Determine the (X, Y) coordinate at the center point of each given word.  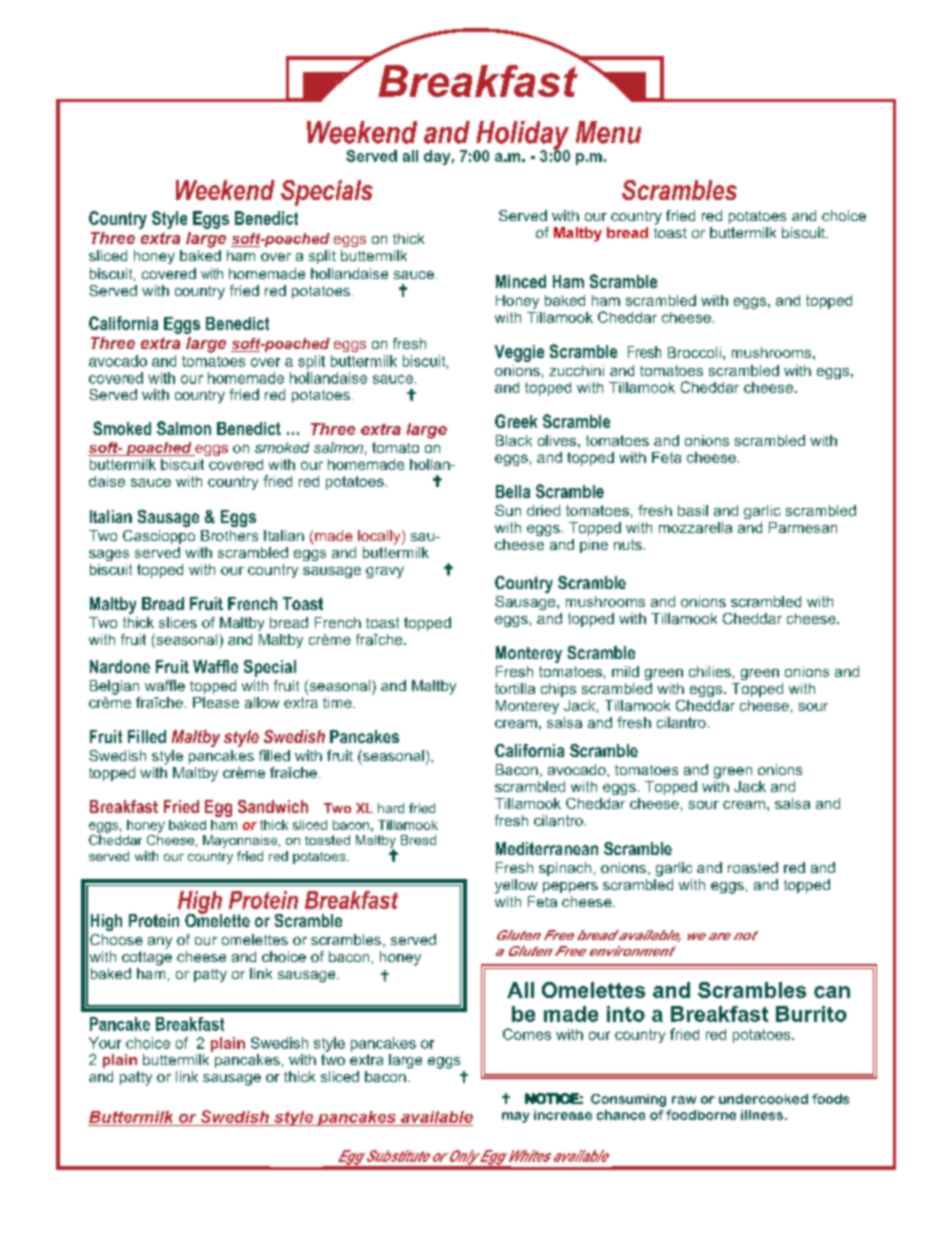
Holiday (521, 136)
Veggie (519, 353)
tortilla (515, 688)
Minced (521, 281)
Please (216, 702)
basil (693, 510)
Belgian (114, 687)
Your (105, 1043)
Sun (508, 510)
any (160, 943)
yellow (516, 886)
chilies (710, 671)
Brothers (229, 535)
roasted (753, 867)
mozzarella (695, 527)
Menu (608, 132)
